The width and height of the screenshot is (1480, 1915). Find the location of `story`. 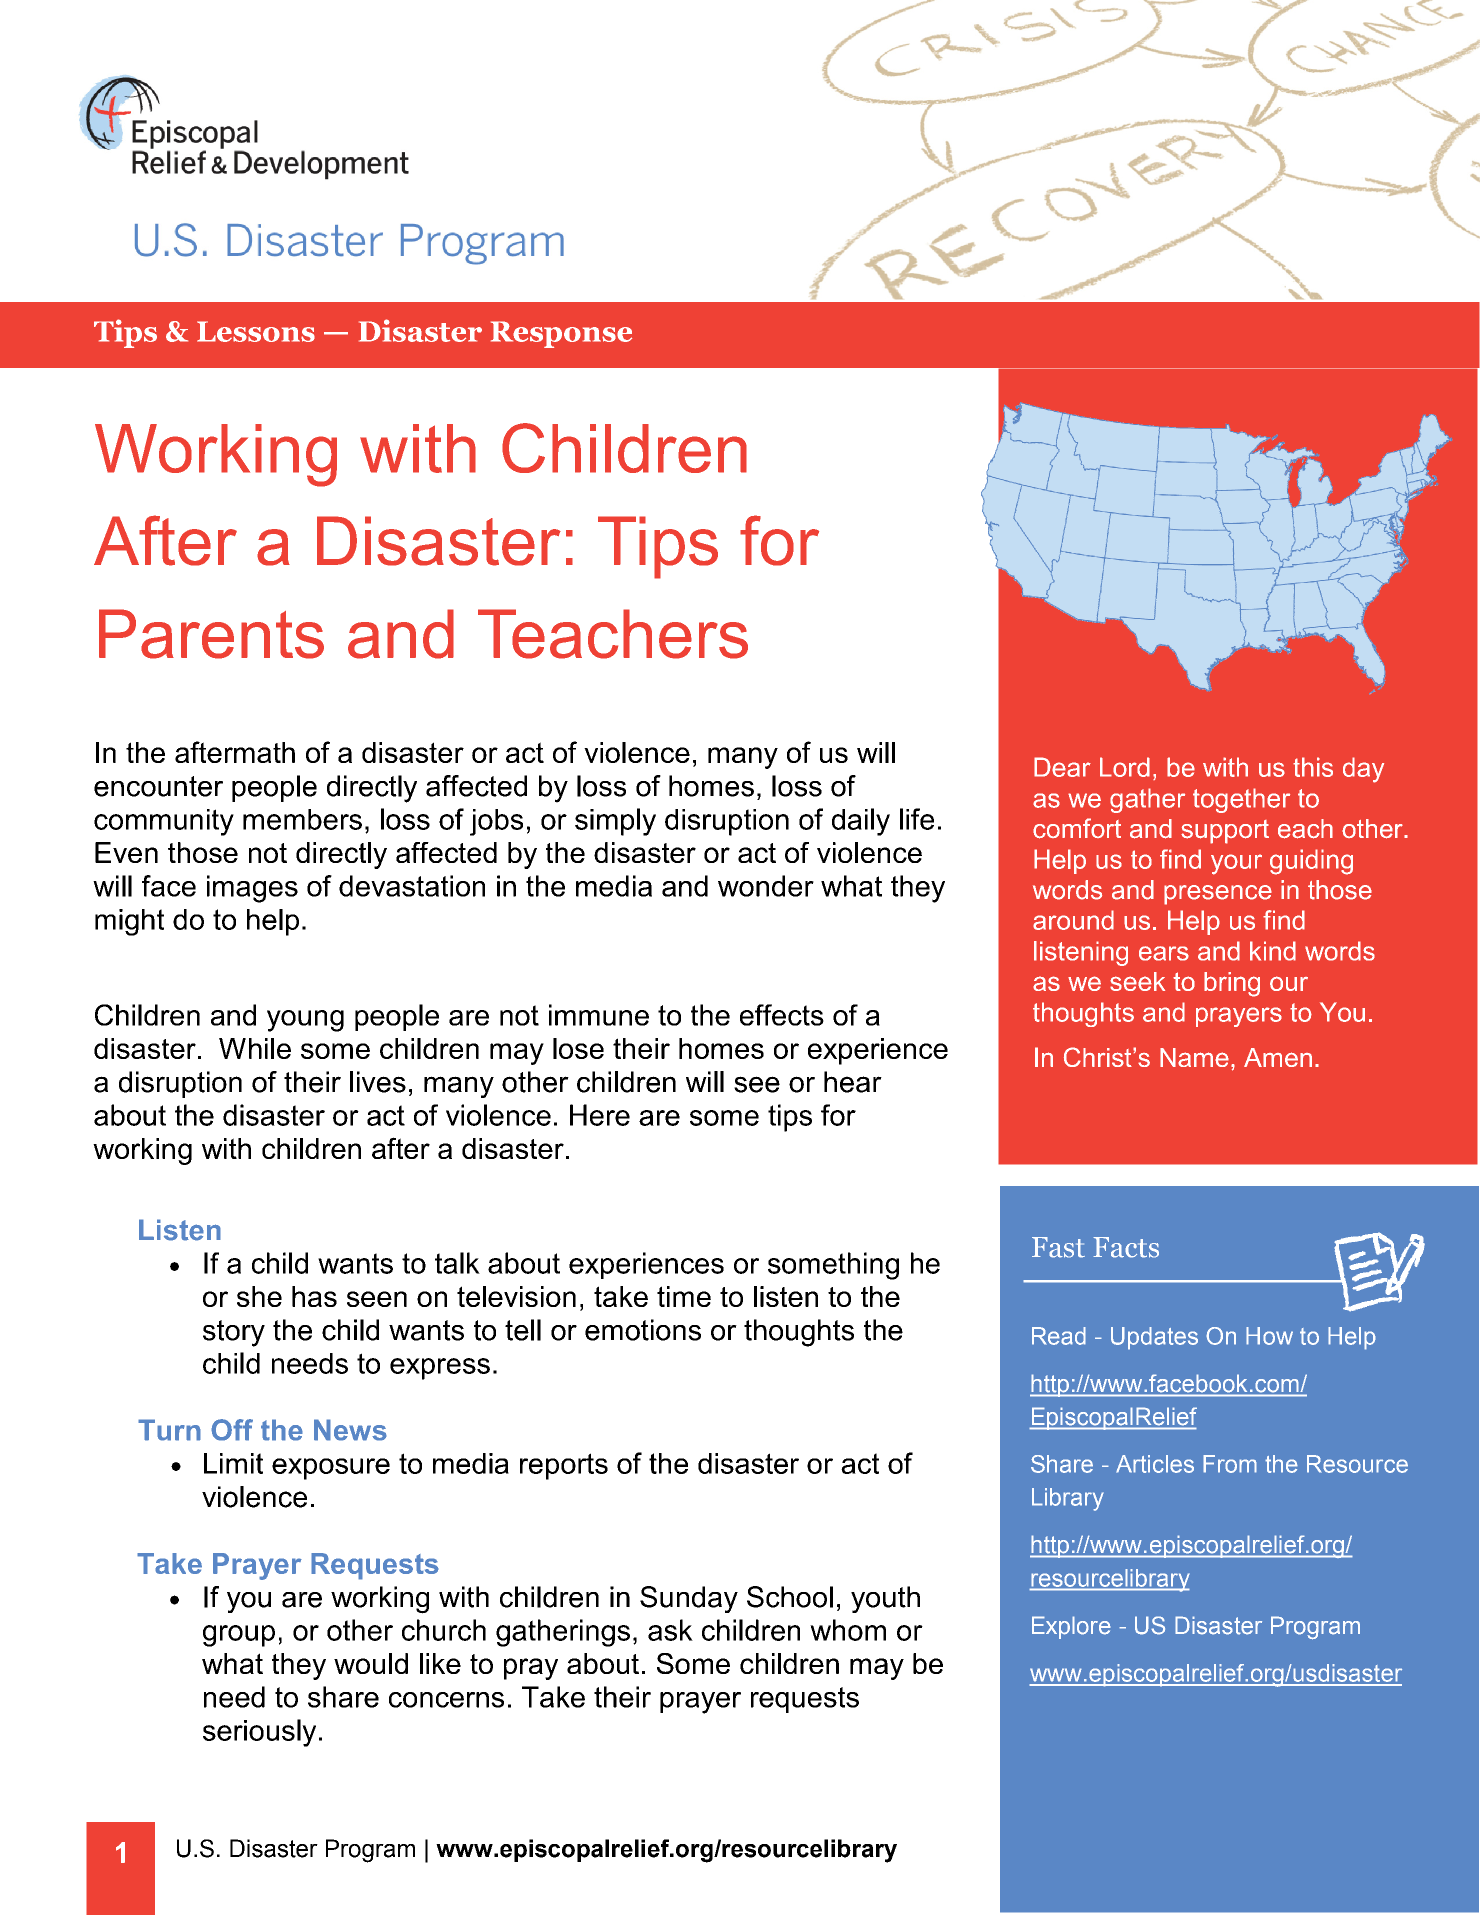

story is located at coordinates (234, 1333).
